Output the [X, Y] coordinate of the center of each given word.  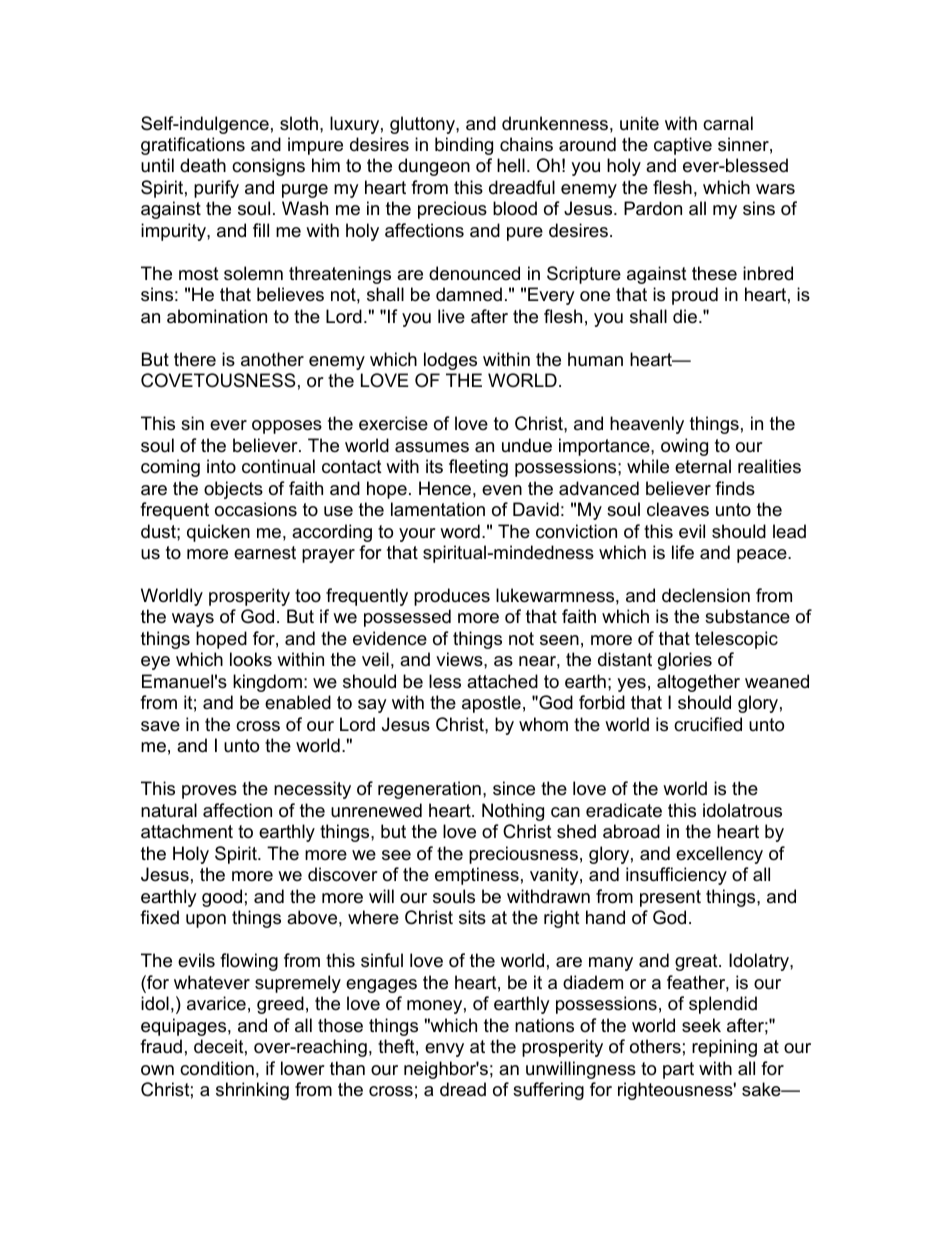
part [678, 1070]
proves [209, 792]
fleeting [478, 468]
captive [683, 146]
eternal [703, 466]
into [221, 466]
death [203, 165]
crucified [708, 724]
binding [464, 146]
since [514, 788]
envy [444, 1050]
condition [217, 1068]
